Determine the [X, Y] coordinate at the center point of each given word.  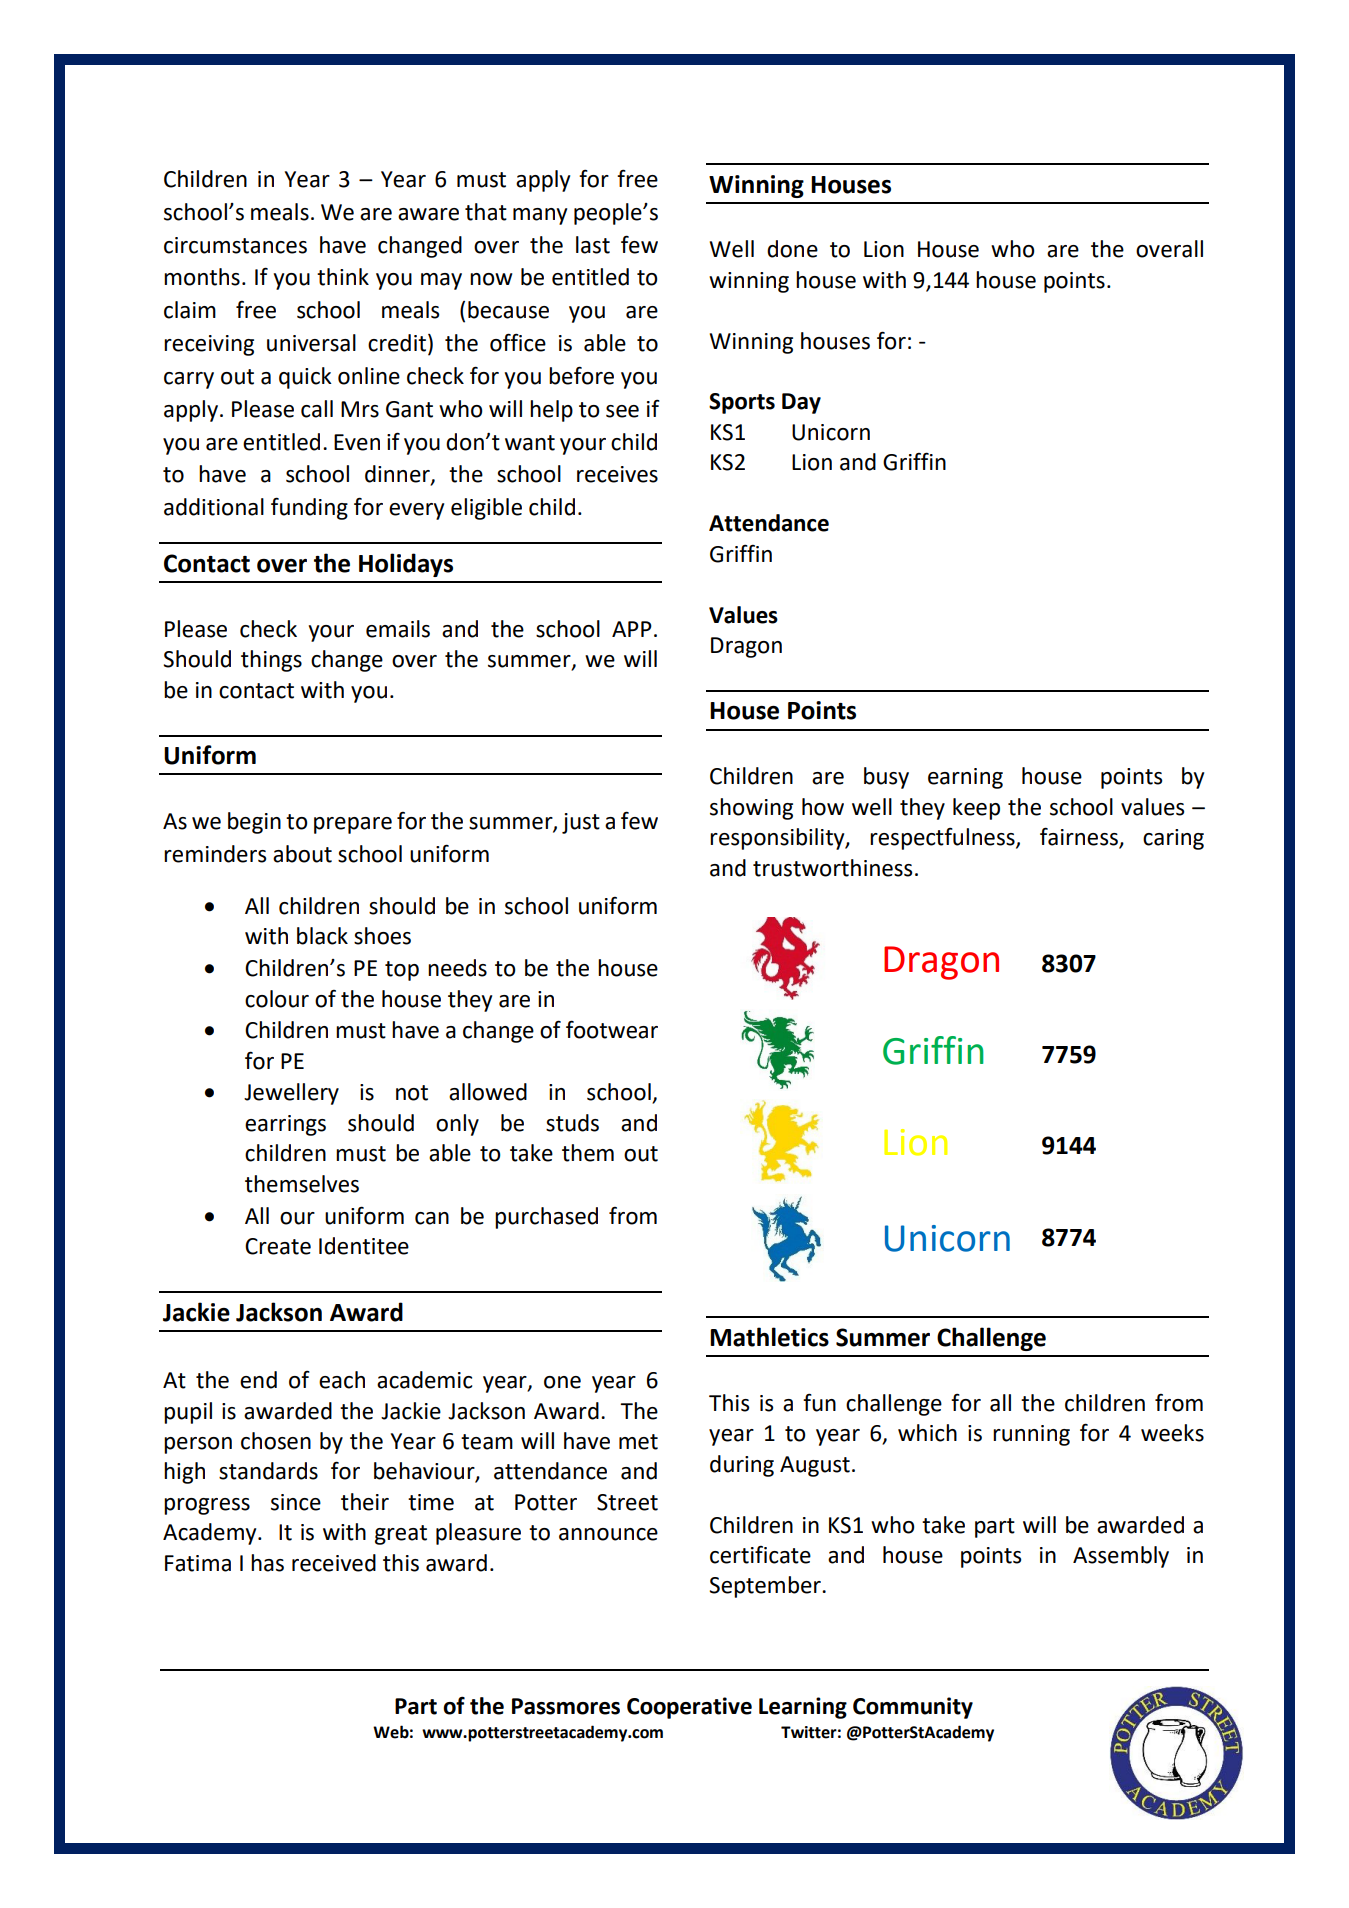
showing [751, 809]
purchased [546, 1218]
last [593, 245]
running [1031, 1435]
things [271, 661]
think [343, 277]
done [792, 249]
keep [976, 809]
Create [278, 1246]
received [334, 1563]
